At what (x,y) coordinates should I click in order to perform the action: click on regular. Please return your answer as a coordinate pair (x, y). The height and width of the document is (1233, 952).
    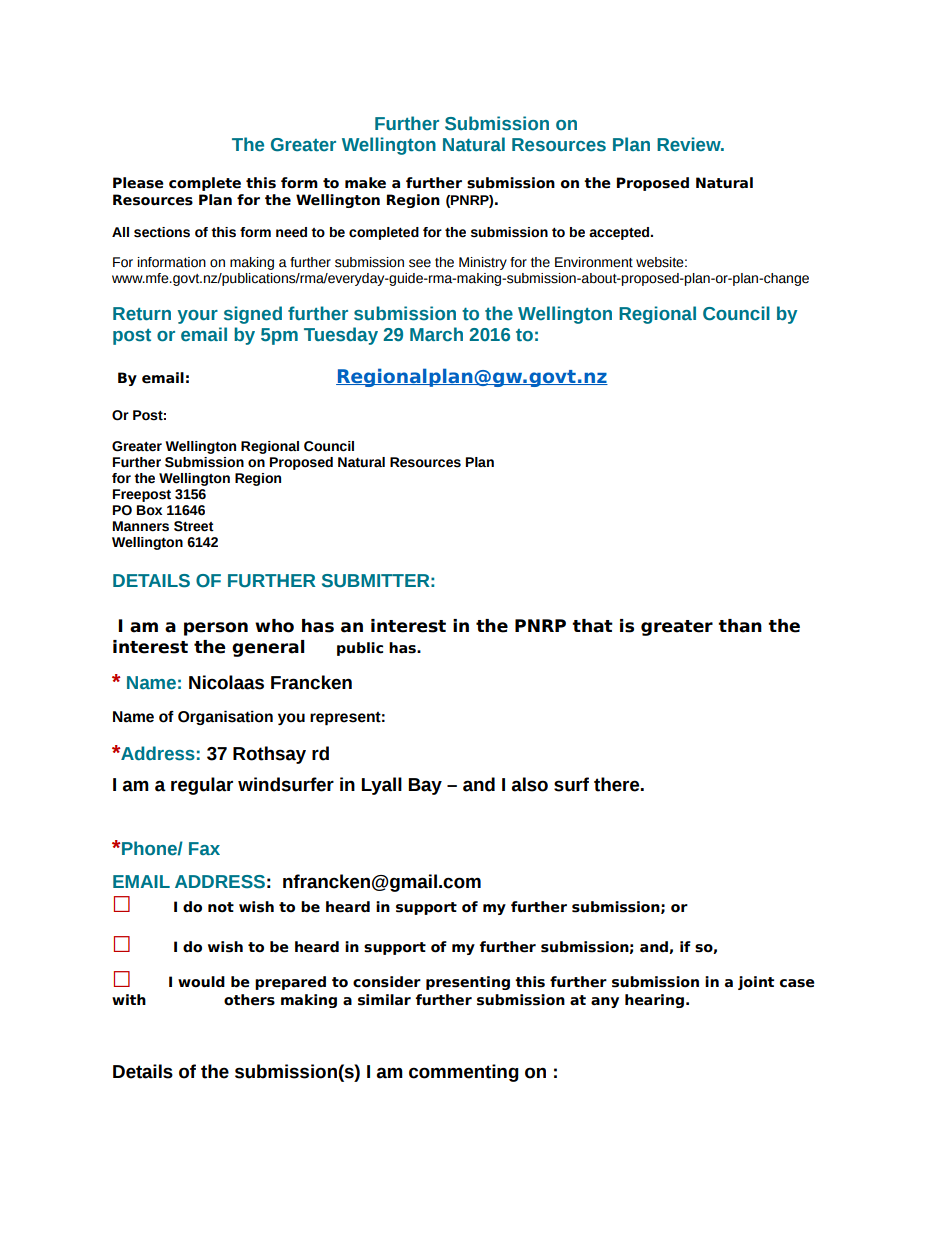
    Looking at the image, I should click on (202, 786).
